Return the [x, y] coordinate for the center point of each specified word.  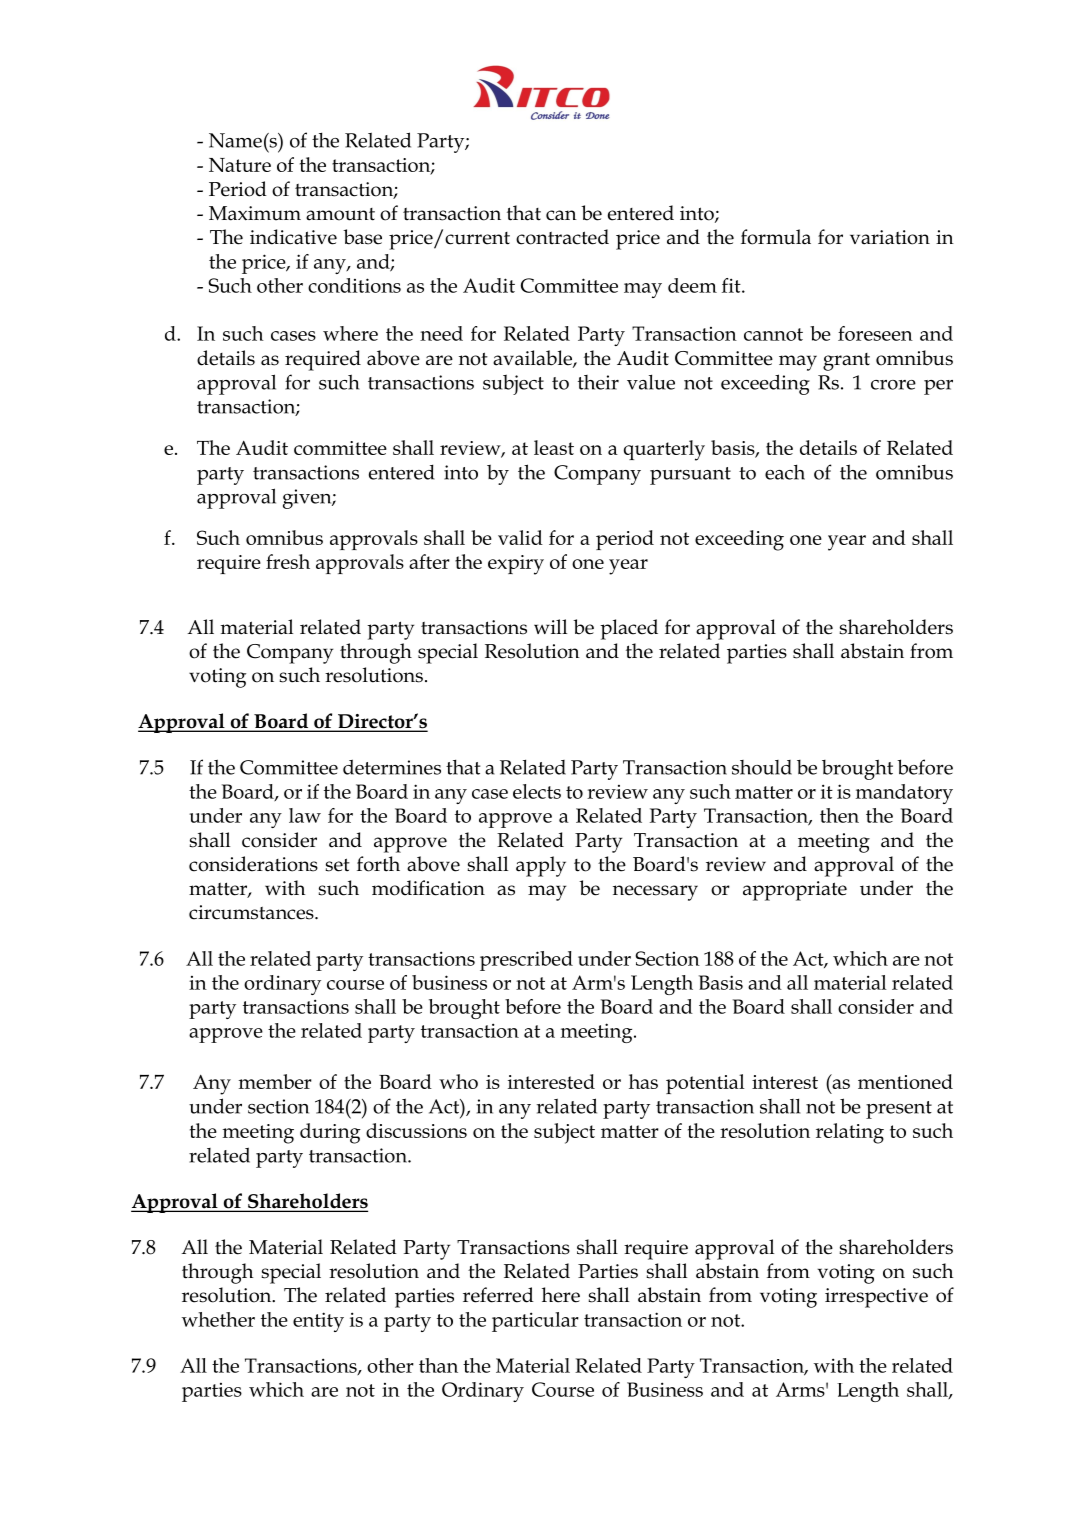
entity [318, 1322]
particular [535, 1322]
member [275, 1081]
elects [537, 791]
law [305, 815]
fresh [288, 561]
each [785, 472]
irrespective [876, 1298]
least [554, 447]
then [839, 815]
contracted [562, 237]
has [643, 1081]
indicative [293, 237]
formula [776, 237]
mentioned [905, 1081]
